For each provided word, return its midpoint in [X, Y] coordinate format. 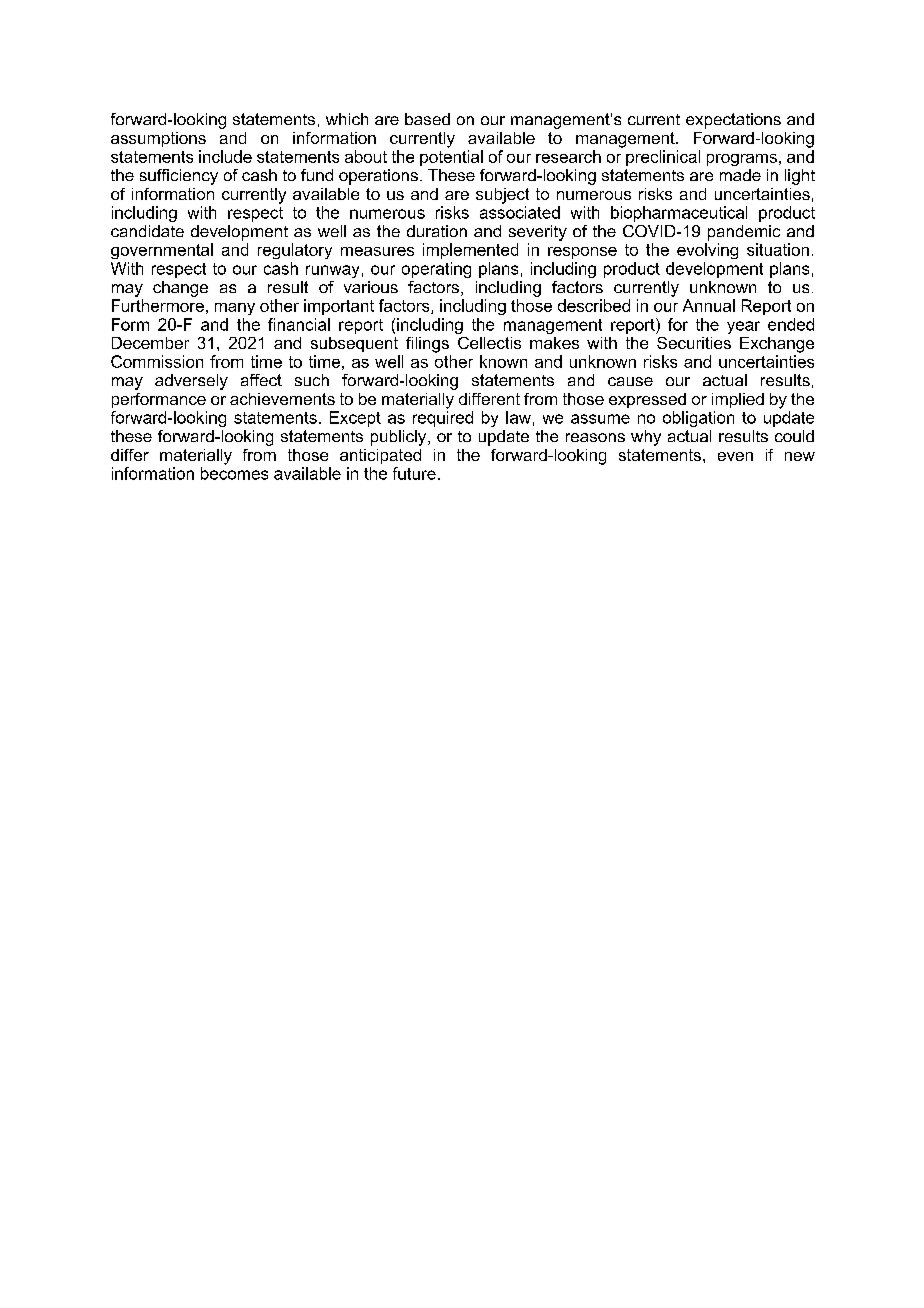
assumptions [158, 139]
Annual [709, 305]
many [235, 309]
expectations [733, 121]
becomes [234, 473]
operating [436, 270]
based [427, 119]
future [414, 473]
